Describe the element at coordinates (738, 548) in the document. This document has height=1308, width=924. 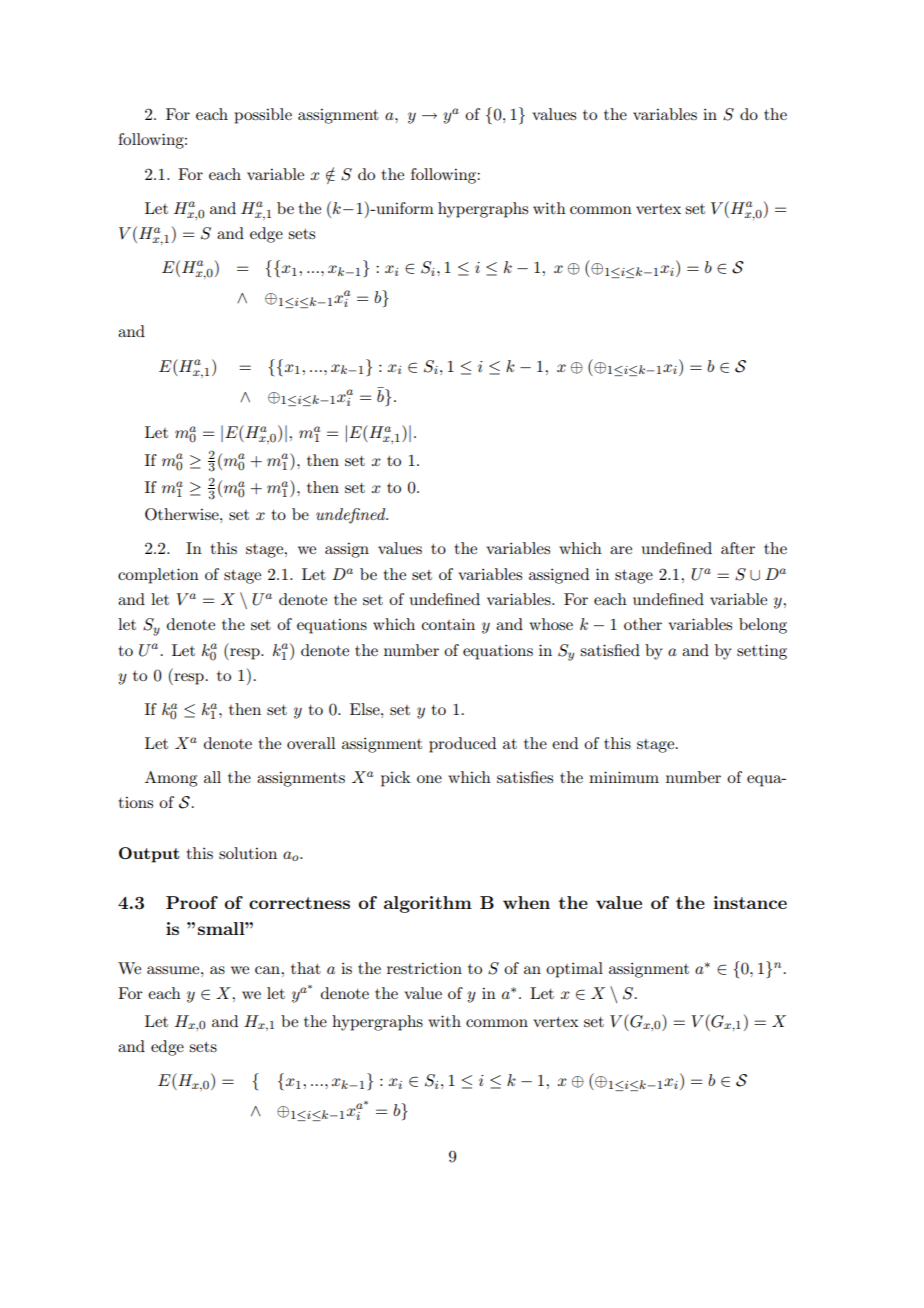
I see `after` at that location.
